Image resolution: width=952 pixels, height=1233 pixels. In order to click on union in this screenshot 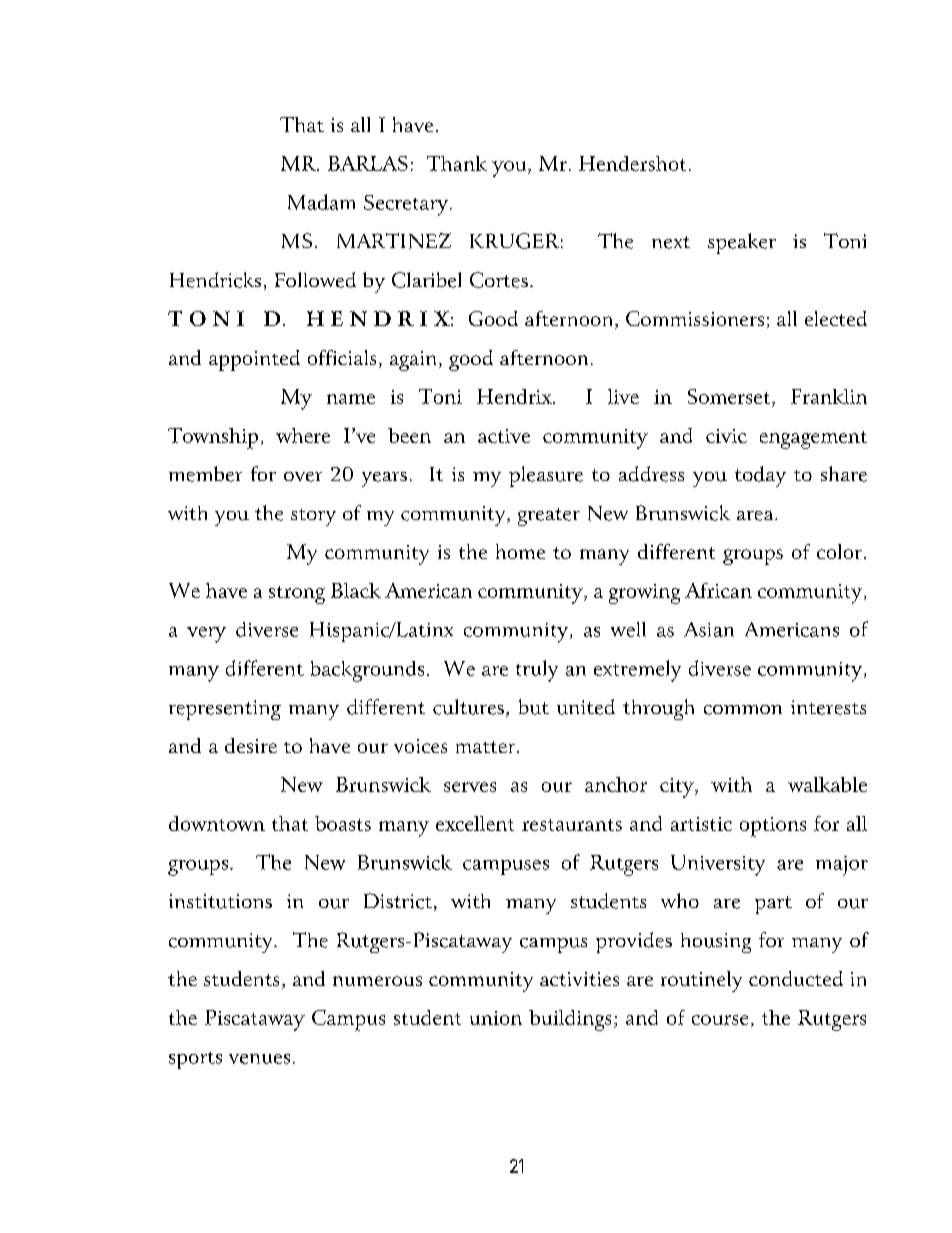, I will do `click(496, 1018)`.
